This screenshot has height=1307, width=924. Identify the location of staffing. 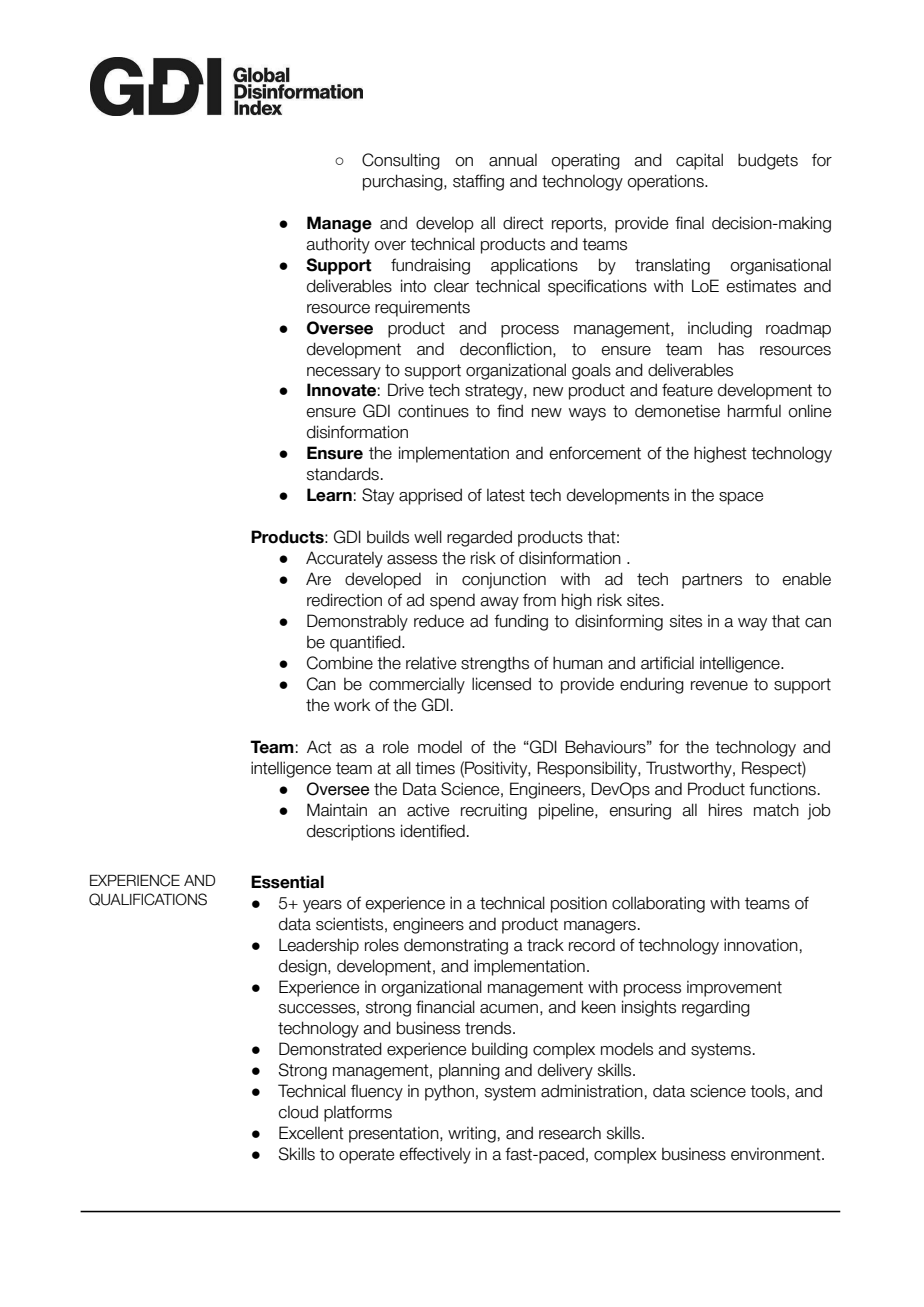
(478, 182).
